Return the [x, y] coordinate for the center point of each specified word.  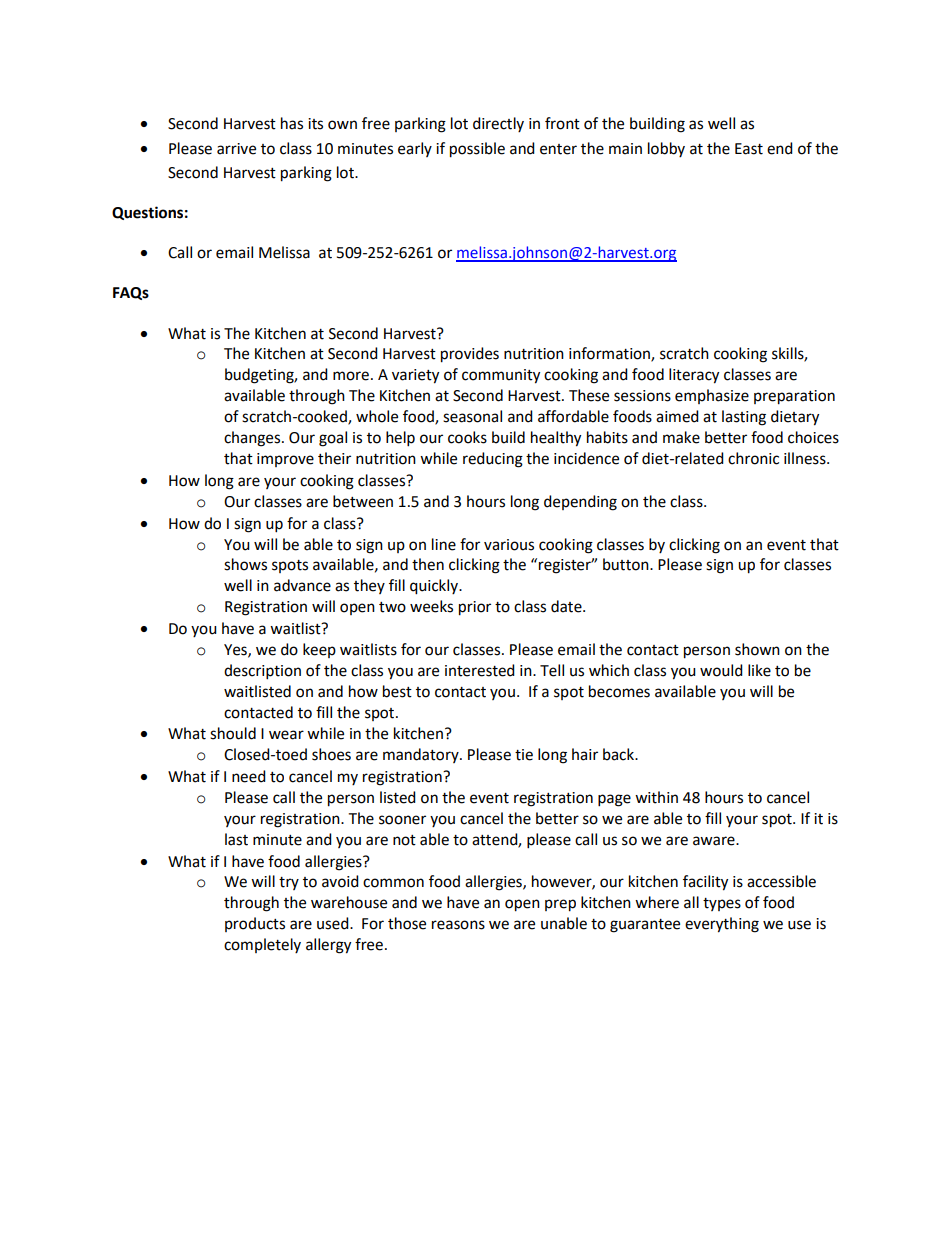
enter [558, 149]
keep [319, 650]
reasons [458, 925]
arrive [236, 149]
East [749, 149]
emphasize [712, 396]
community [501, 376]
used [334, 923]
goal [333, 439]
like [759, 670]
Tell [552, 670]
